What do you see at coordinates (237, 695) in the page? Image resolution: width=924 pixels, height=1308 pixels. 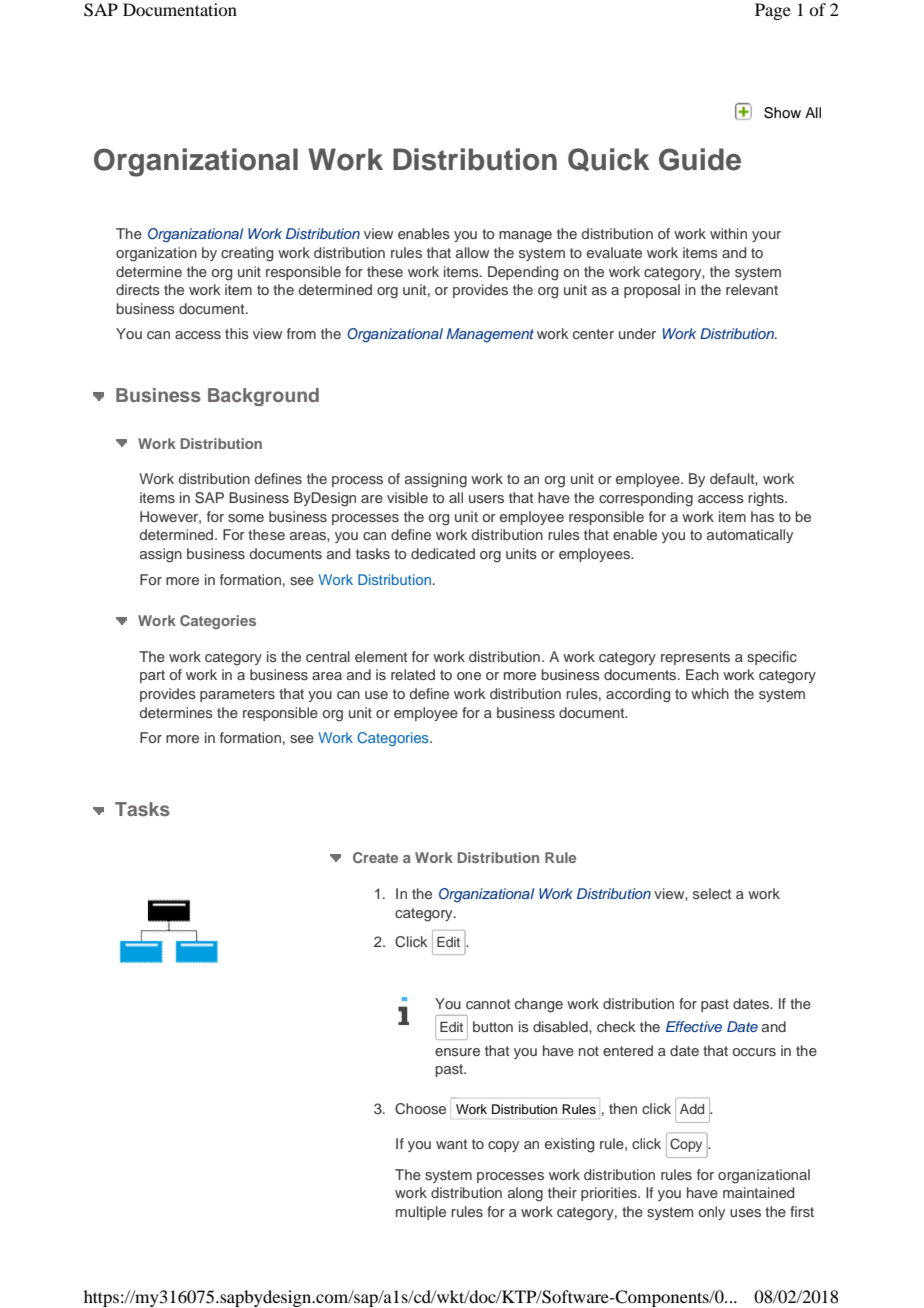 I see `parameters` at bounding box center [237, 695].
